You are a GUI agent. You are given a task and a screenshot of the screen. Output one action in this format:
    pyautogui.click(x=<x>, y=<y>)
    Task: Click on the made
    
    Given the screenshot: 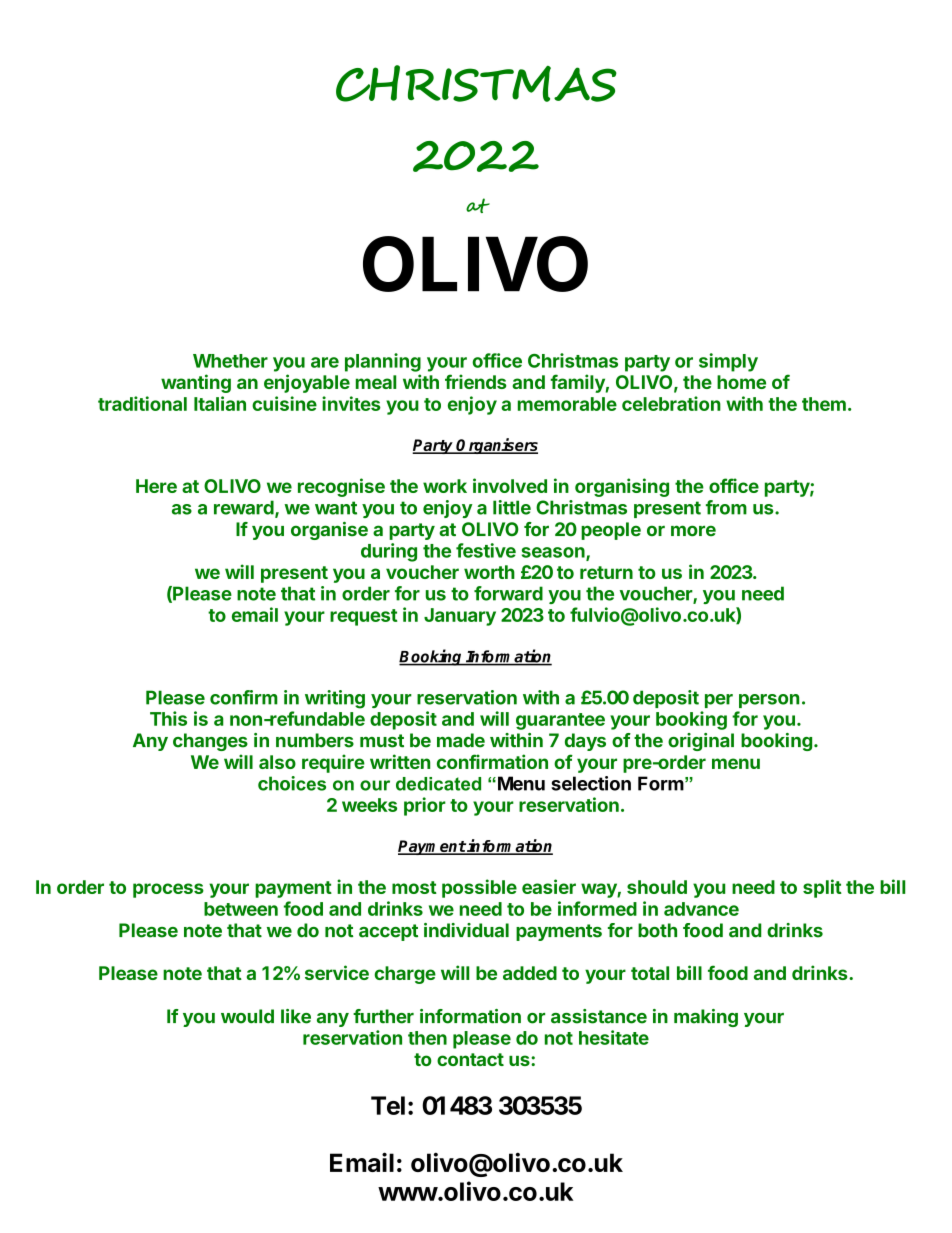 What is the action you would take?
    pyautogui.click(x=461, y=740)
